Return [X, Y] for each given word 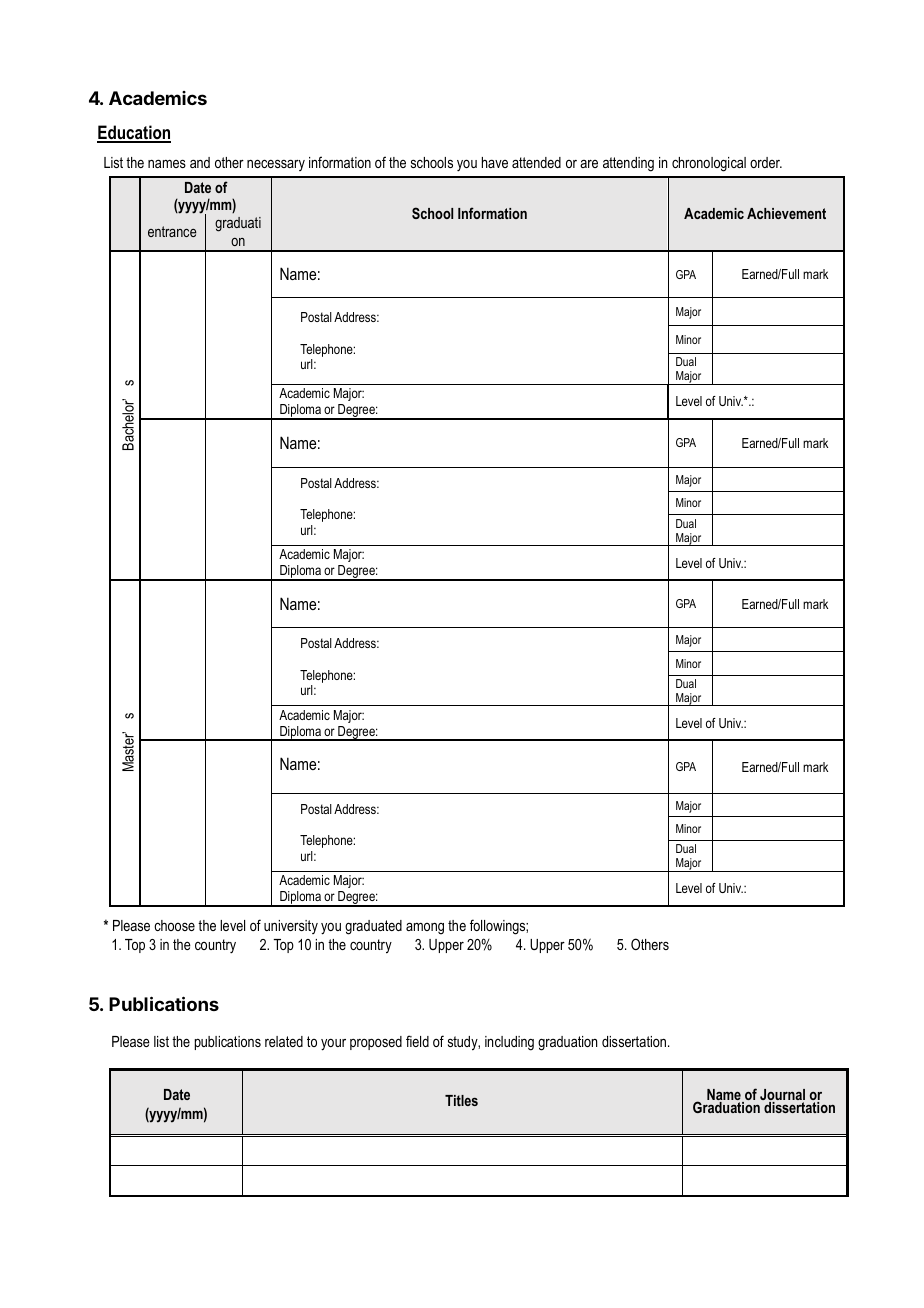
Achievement [786, 213]
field [417, 1041]
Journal [782, 1096]
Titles [461, 1100]
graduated [373, 927]
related [284, 1041]
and [200, 162]
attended [536, 162]
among [425, 928]
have [495, 162]
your [333, 1044]
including [509, 1043]
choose [174, 925]
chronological [709, 164]
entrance [172, 231]
